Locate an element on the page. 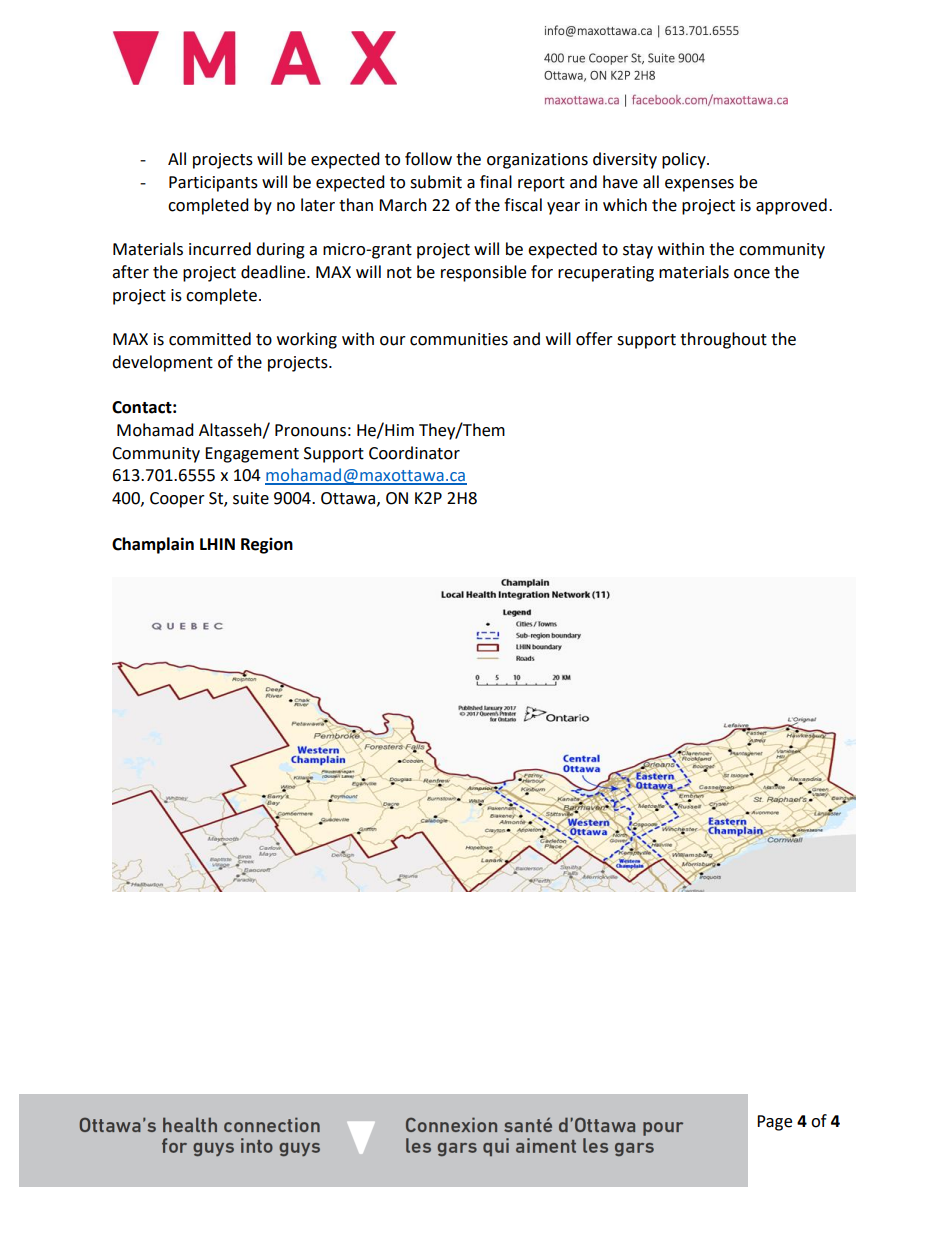 This page has width=952, height=1233. expenses is located at coordinates (699, 185).
